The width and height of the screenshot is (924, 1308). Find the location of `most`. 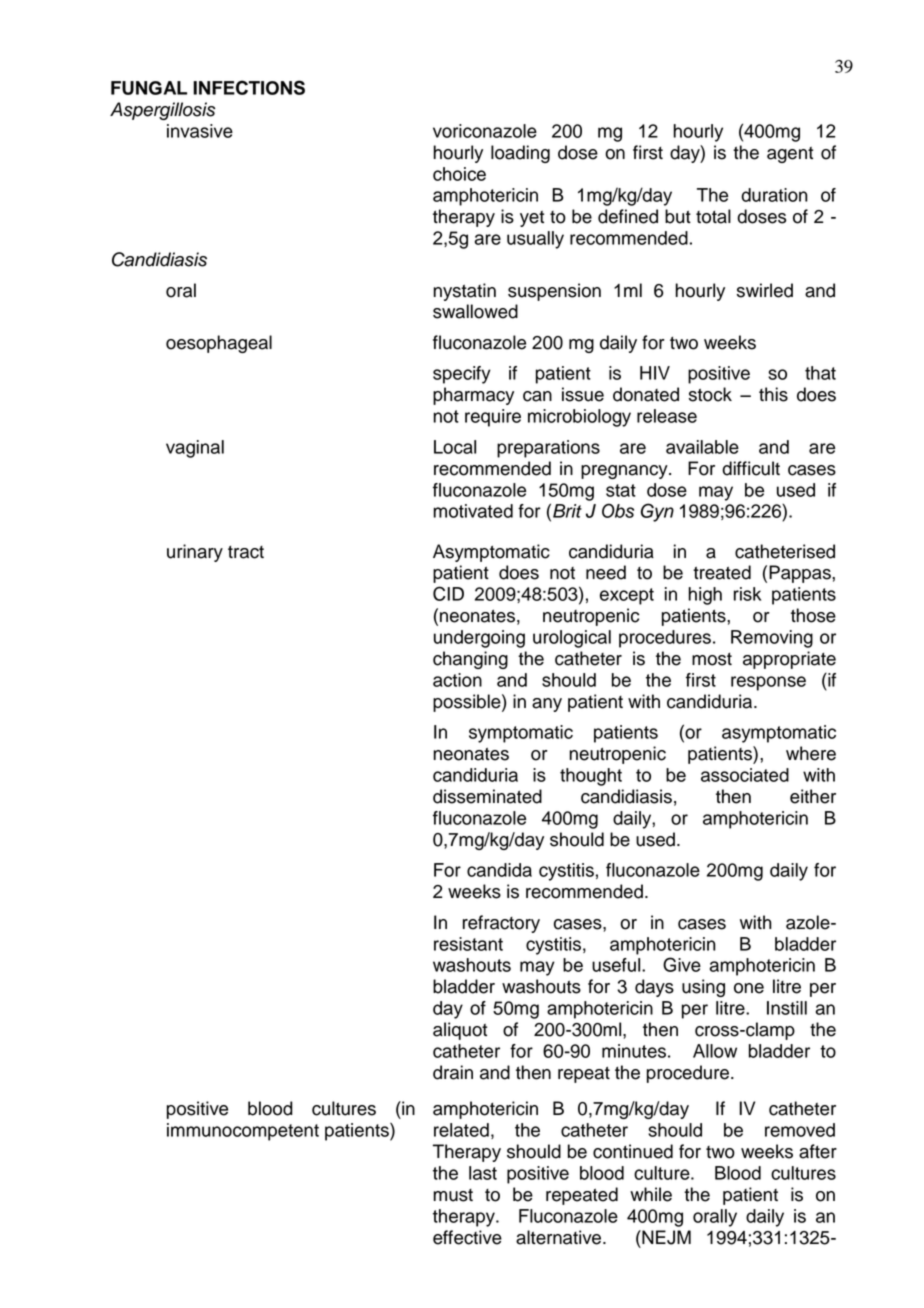

most is located at coordinates (712, 659).
